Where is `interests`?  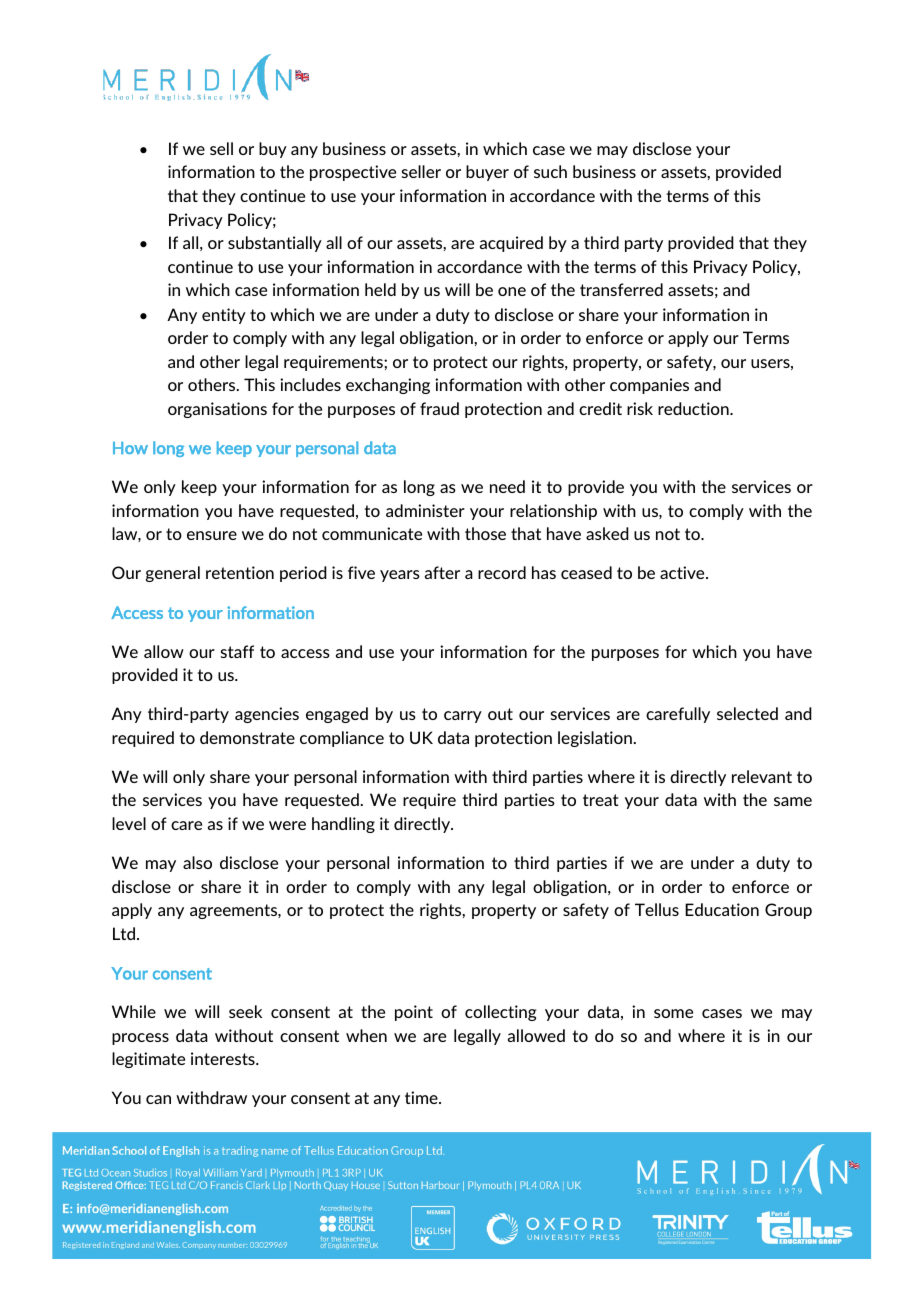 interests is located at coordinates (224, 1058).
